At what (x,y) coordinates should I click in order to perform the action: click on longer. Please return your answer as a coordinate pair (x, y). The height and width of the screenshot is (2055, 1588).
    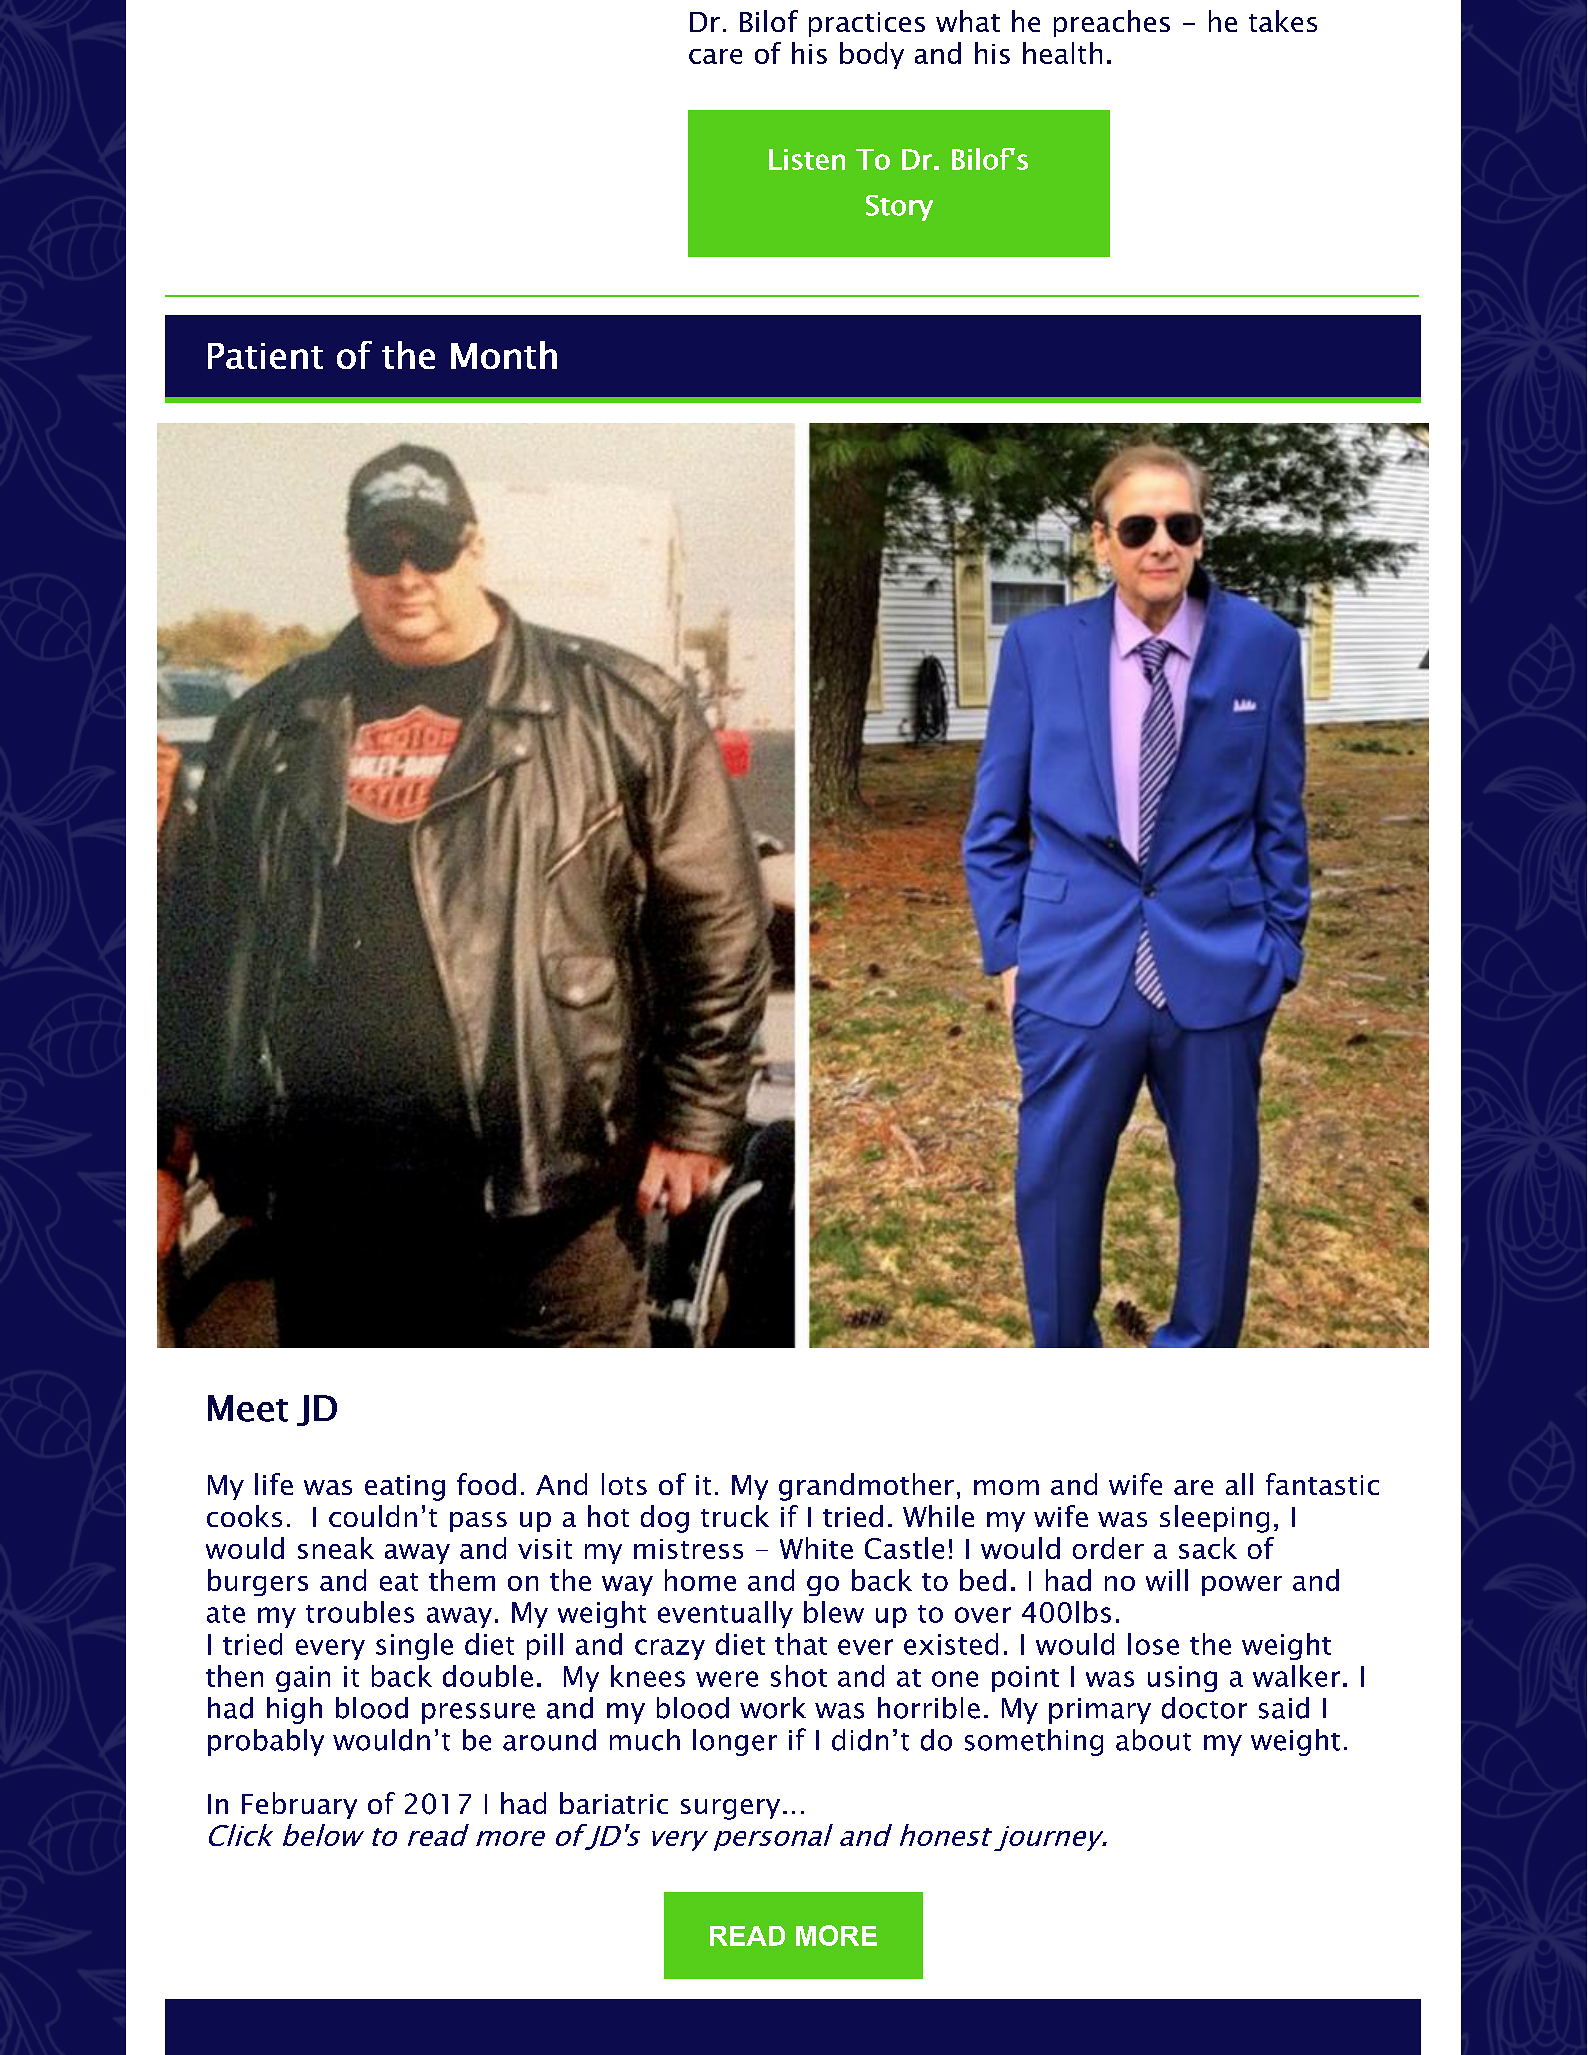
    Looking at the image, I should click on (735, 1742).
